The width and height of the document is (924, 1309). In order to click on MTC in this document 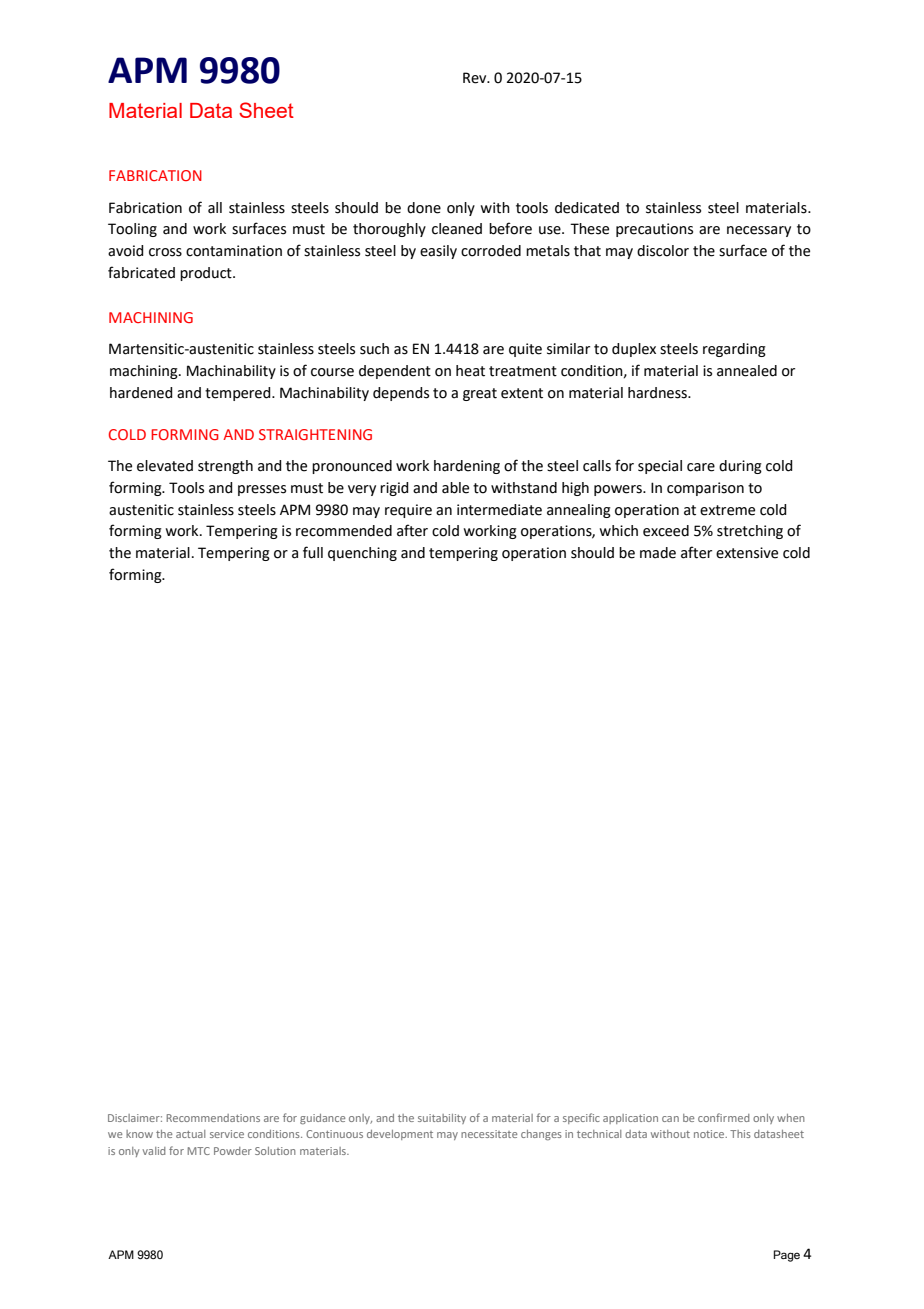, I will do `click(199, 1151)`.
